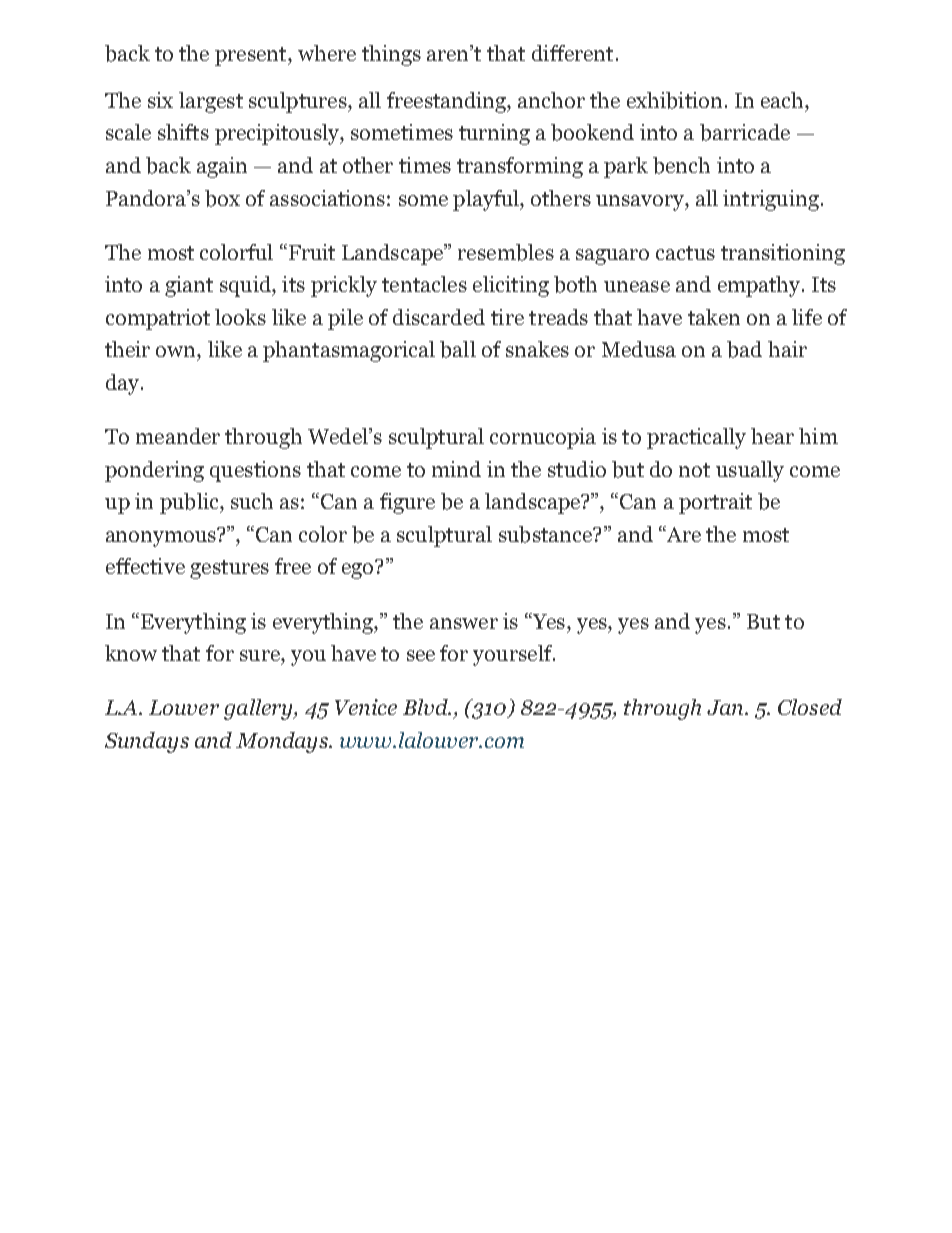  Describe the element at coordinates (715, 503) in the page. I see `portrait` at that location.
